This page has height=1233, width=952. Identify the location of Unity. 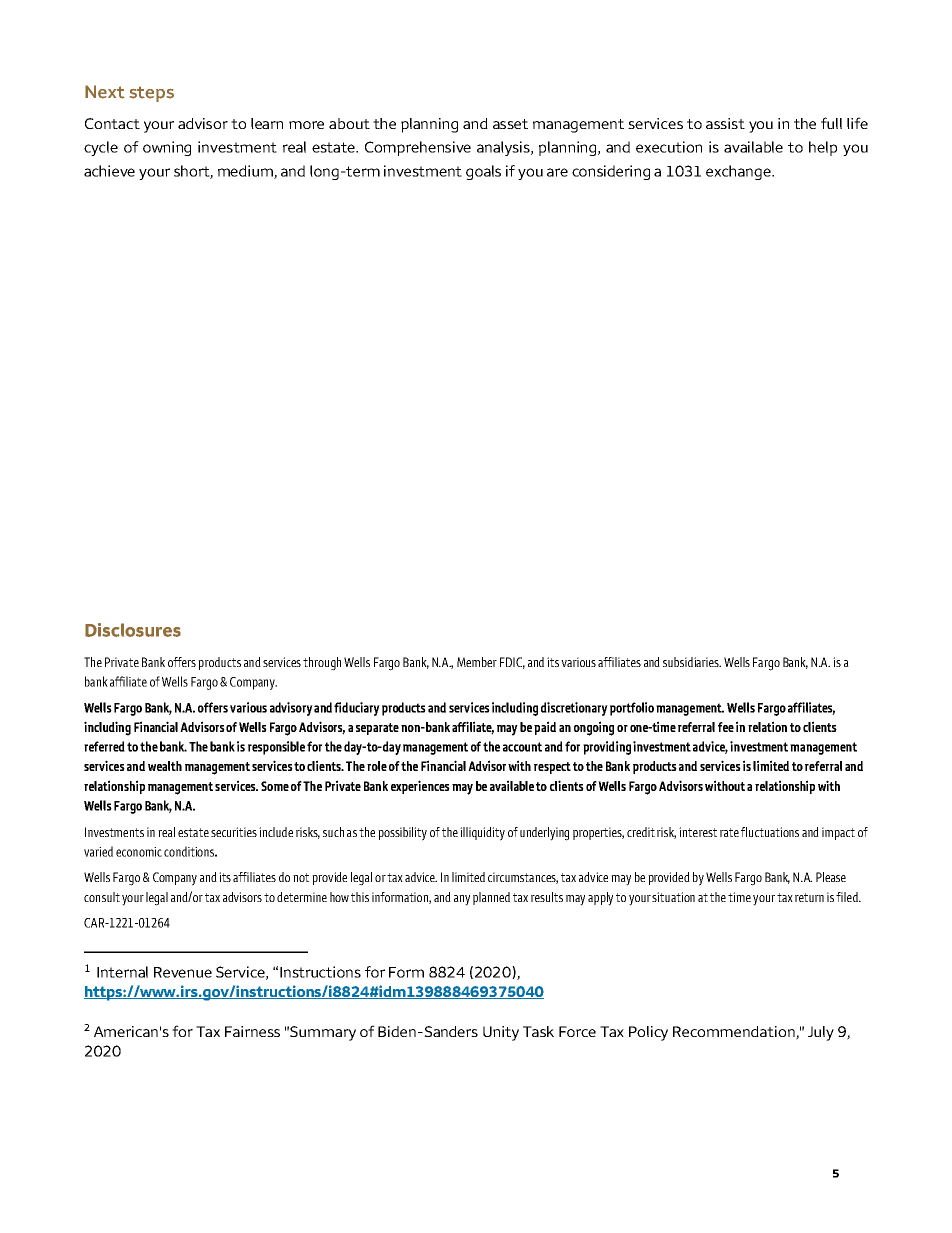
(501, 1033).
